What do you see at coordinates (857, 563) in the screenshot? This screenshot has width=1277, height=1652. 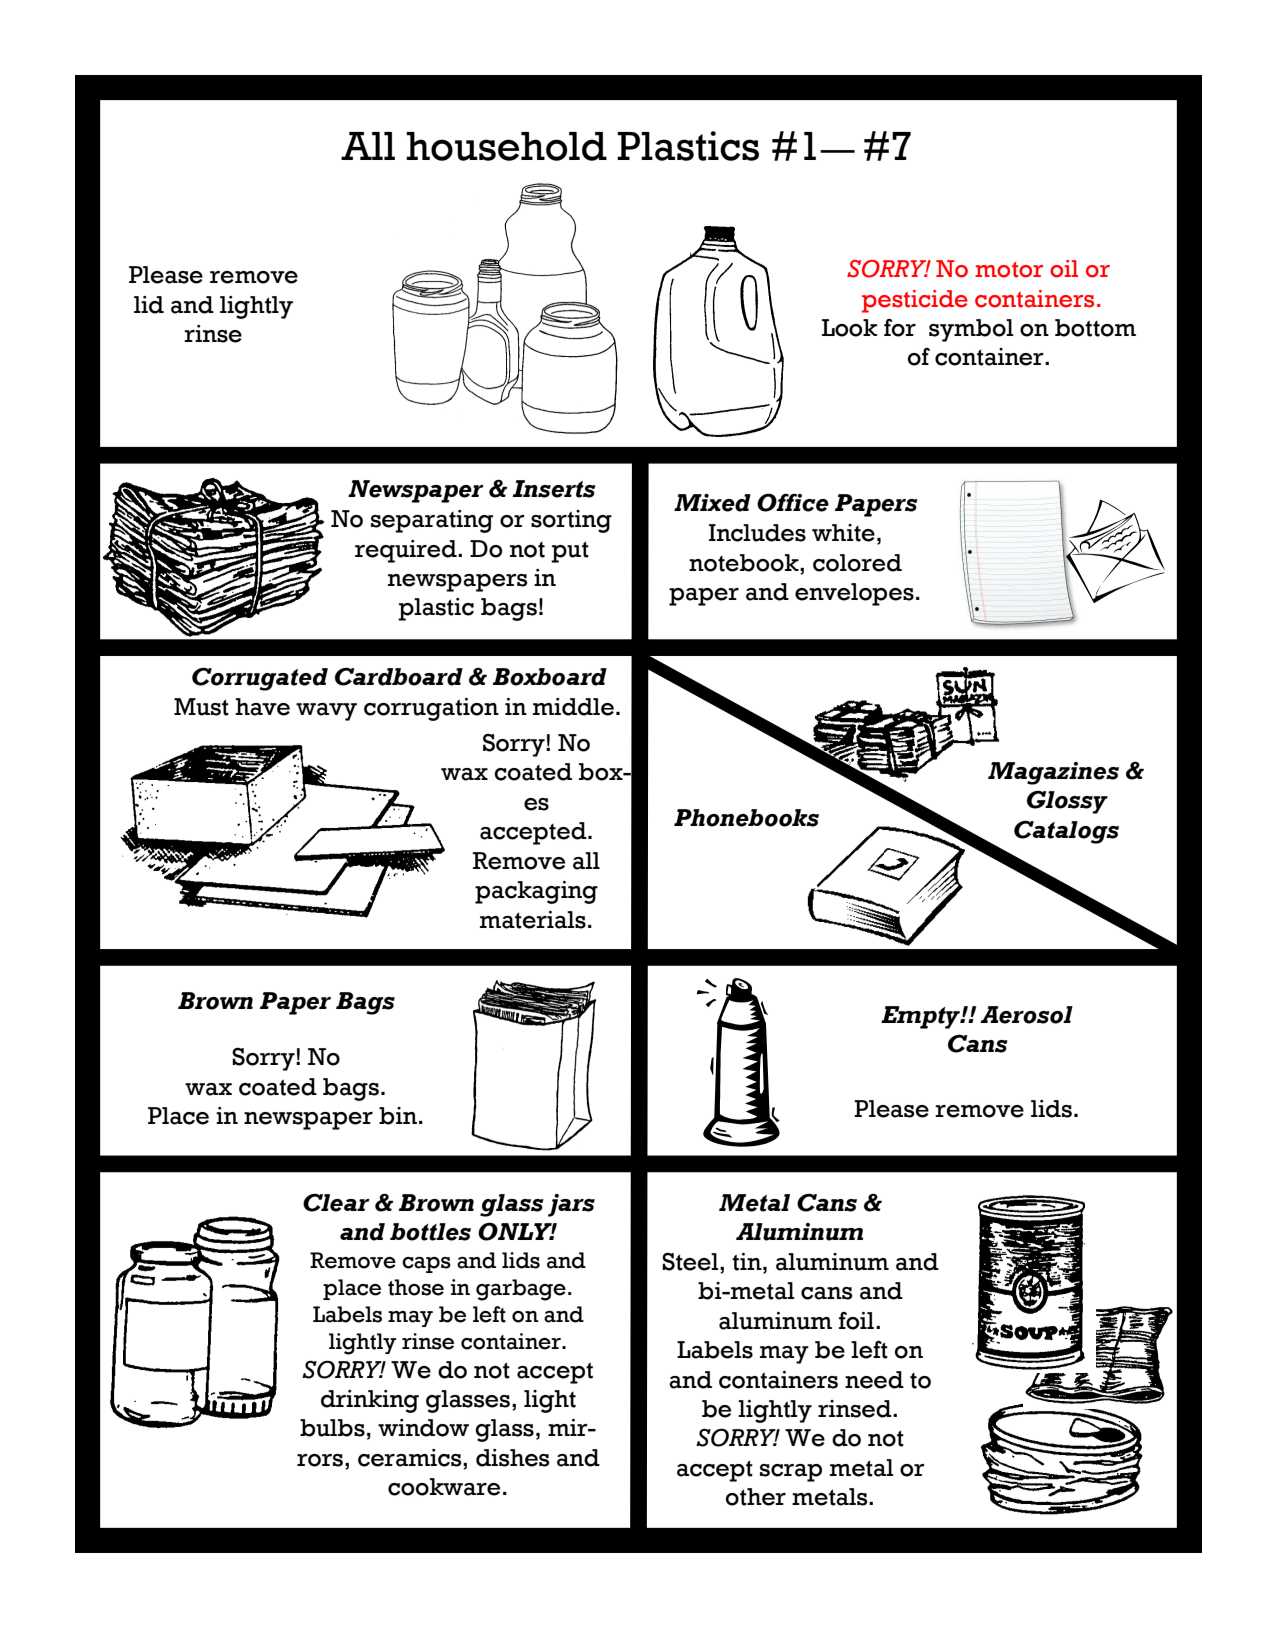 I see `colored` at bounding box center [857, 563].
